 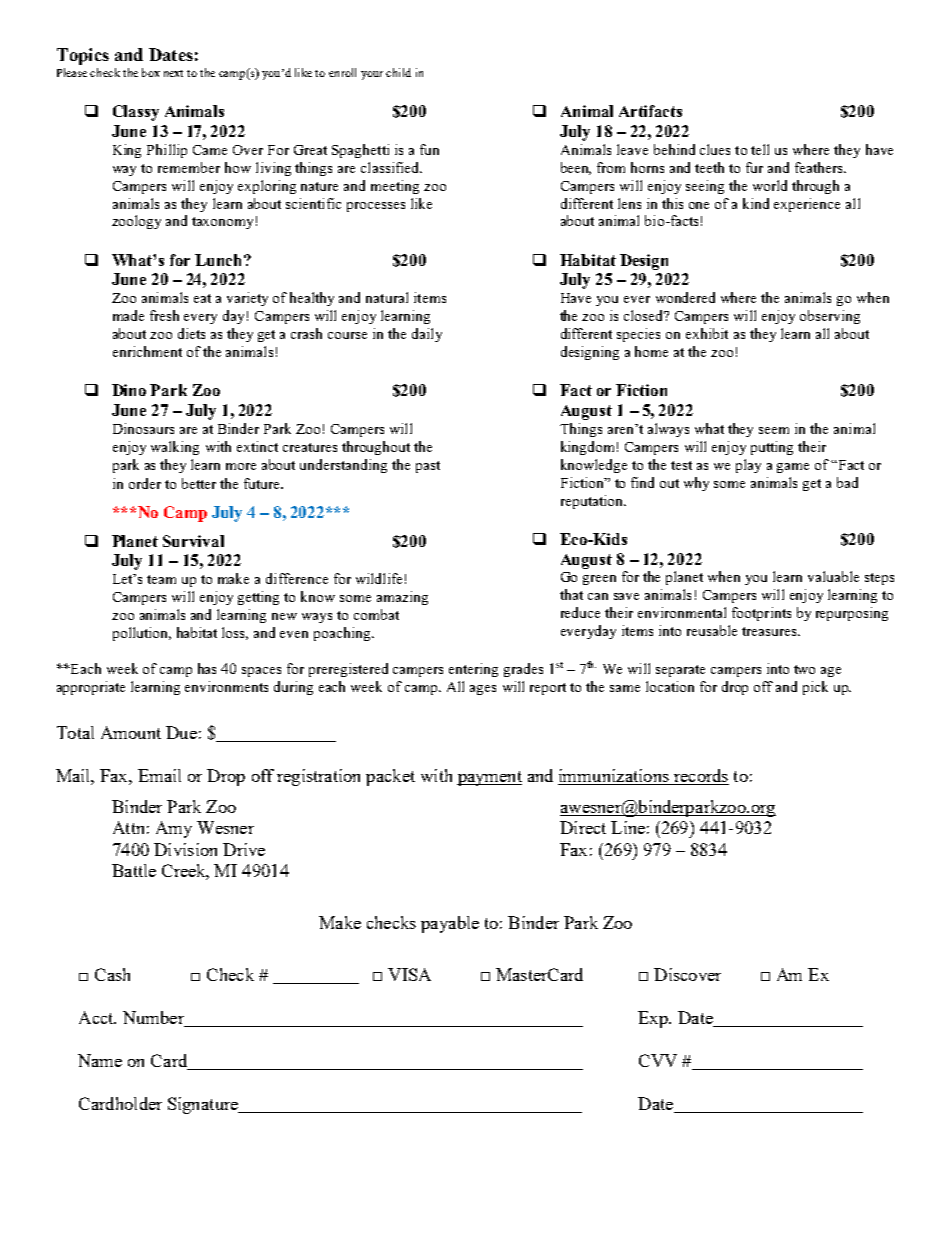 I want to click on child, so click(x=398, y=72).
